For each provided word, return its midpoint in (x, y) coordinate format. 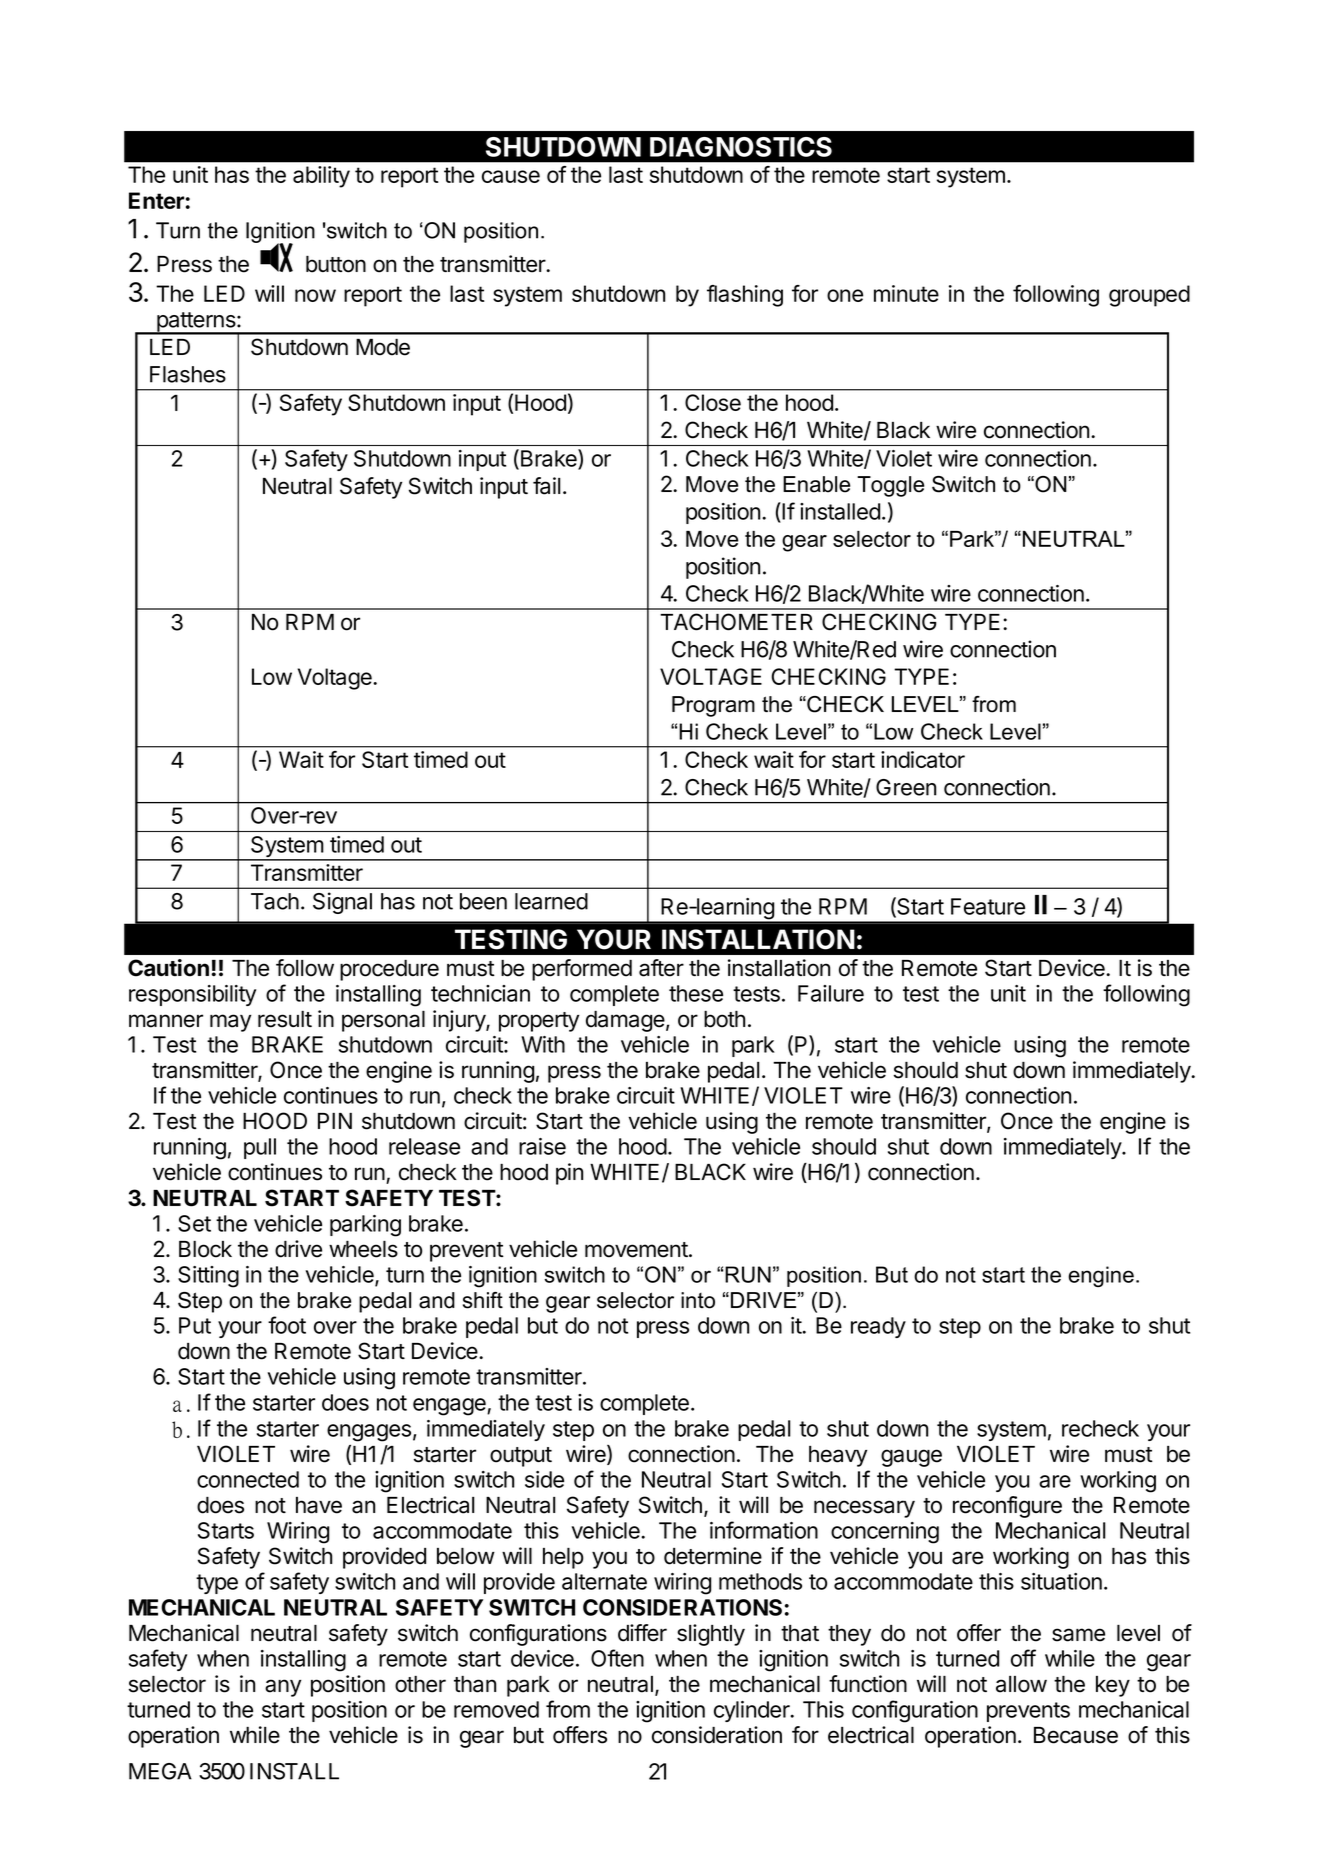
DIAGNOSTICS (741, 147)
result (285, 1019)
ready (878, 1327)
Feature (988, 906)
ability (321, 177)
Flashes (188, 374)
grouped (1149, 296)
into (698, 1300)
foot (287, 1325)
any (283, 1688)
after (661, 968)
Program (713, 706)
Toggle (890, 486)
